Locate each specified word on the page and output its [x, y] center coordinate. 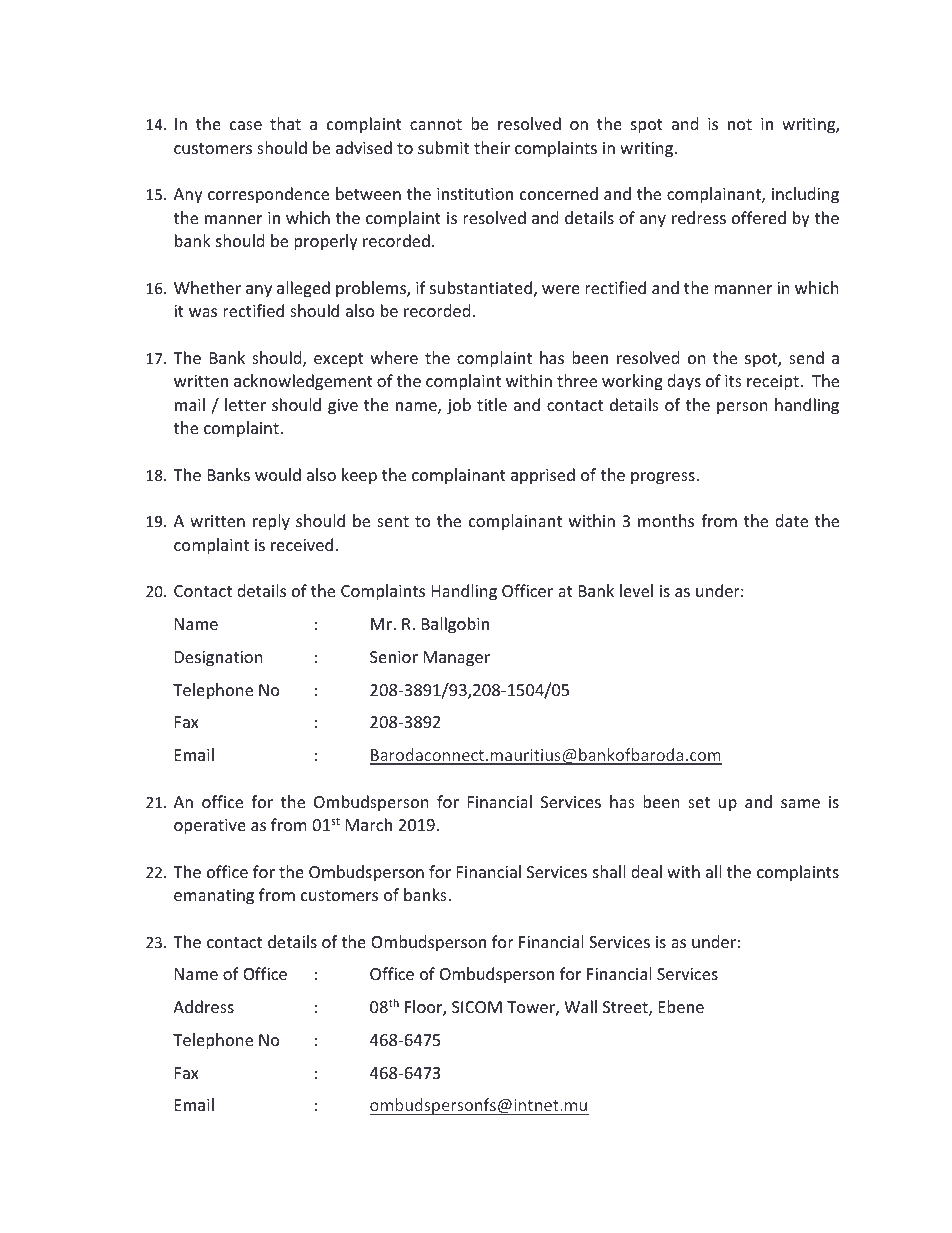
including [805, 195]
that [285, 123]
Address [203, 1006]
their [492, 147]
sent [393, 521]
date [791, 520]
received [302, 544]
